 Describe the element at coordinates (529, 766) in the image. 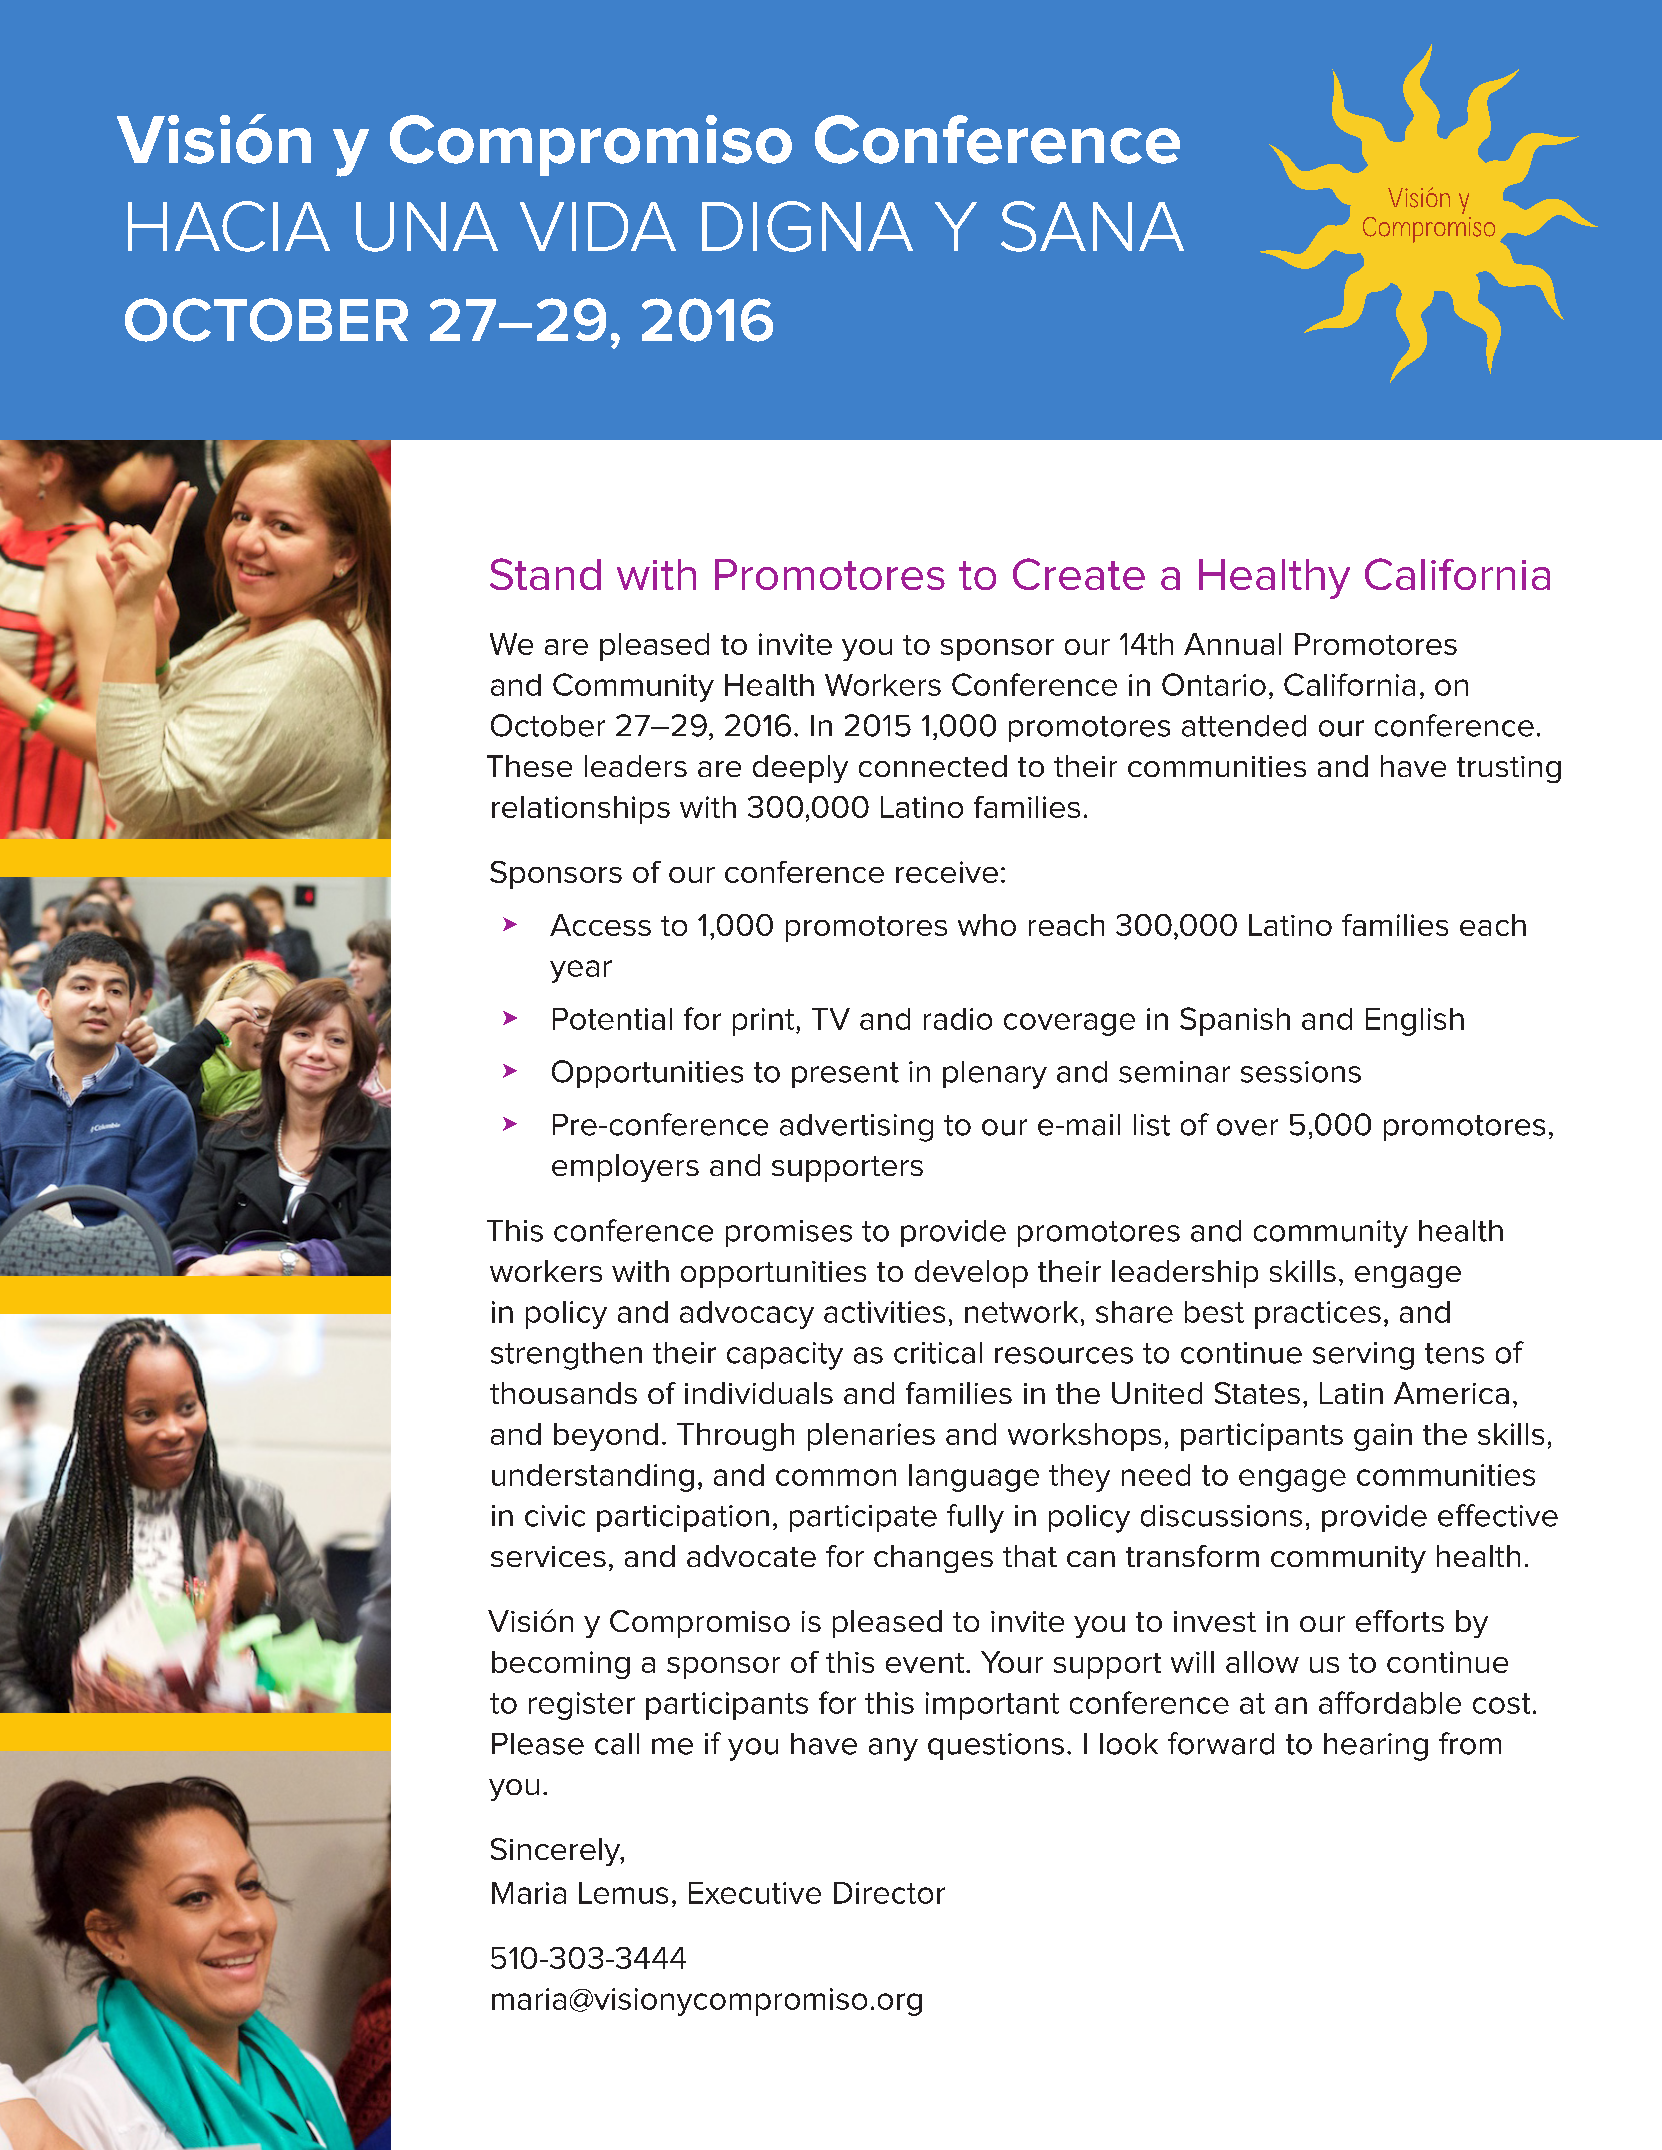

I see `These` at that location.
